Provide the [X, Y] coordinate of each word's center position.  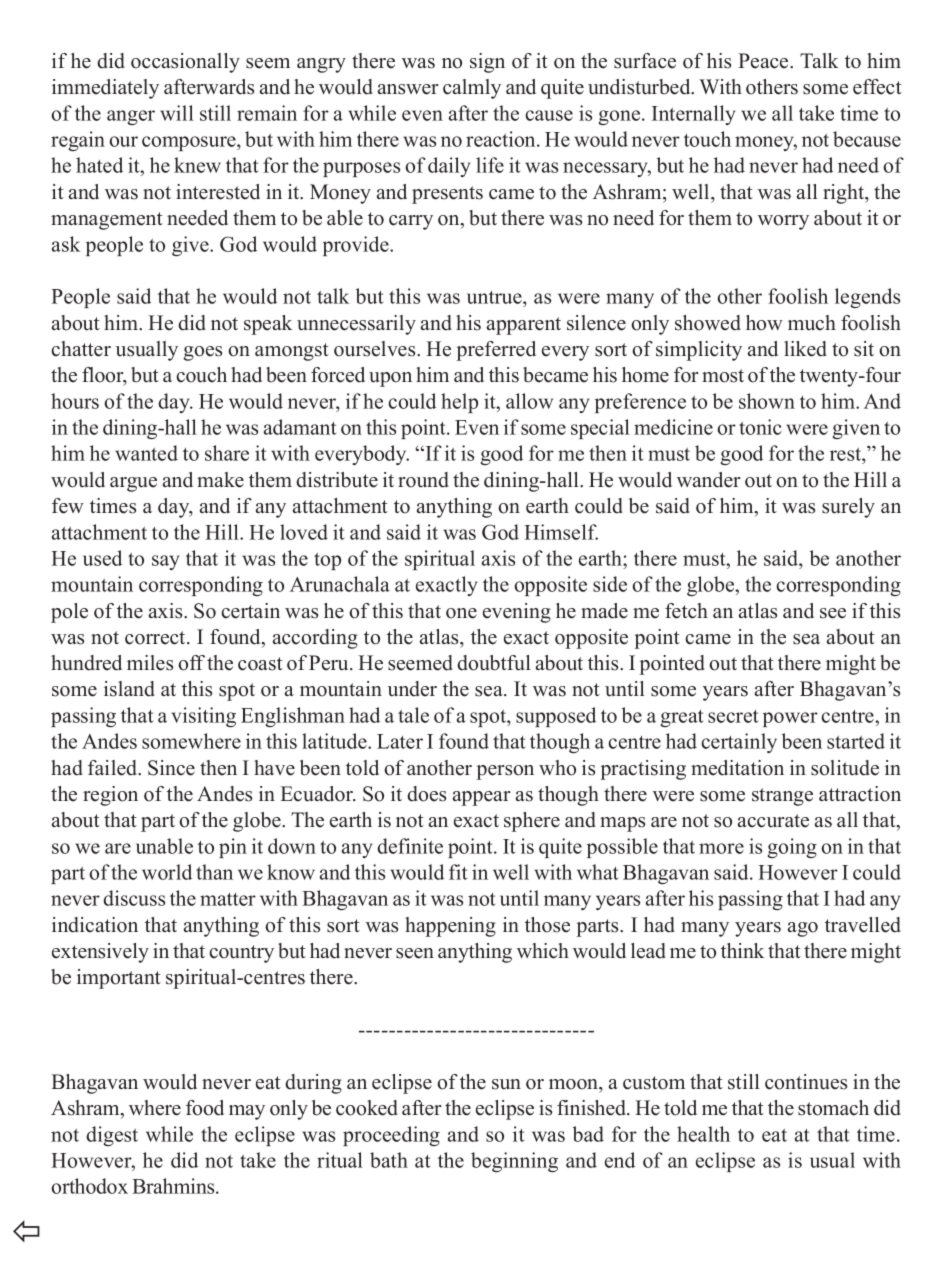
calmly [472, 89]
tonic [760, 427]
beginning [514, 1162]
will [177, 113]
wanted [146, 453]
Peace [764, 61]
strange [782, 797]
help [459, 403]
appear [482, 798]
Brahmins [174, 1186]
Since [171, 768]
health [703, 1134]
